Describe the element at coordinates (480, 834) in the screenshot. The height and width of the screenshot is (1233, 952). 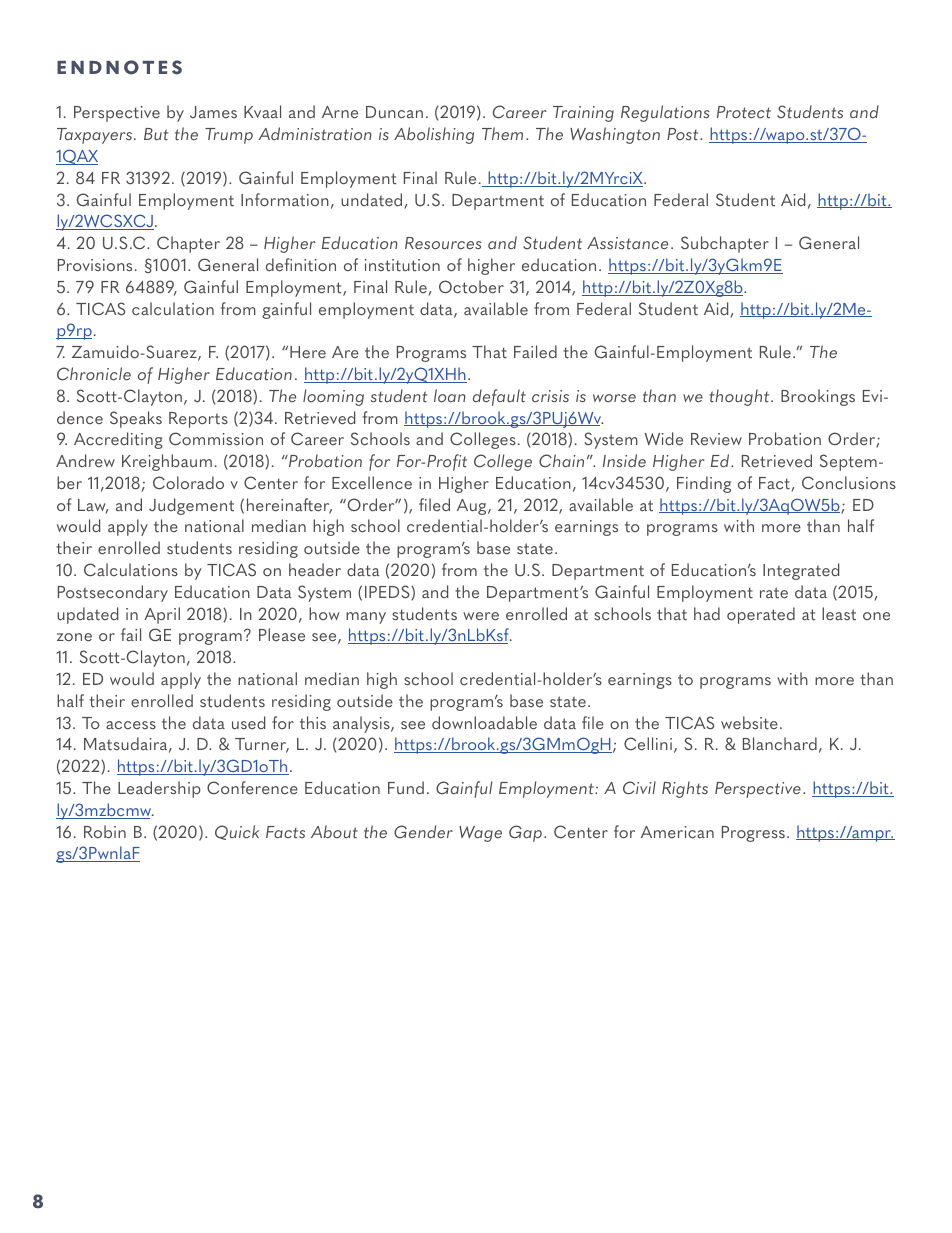
I see `Wage` at that location.
